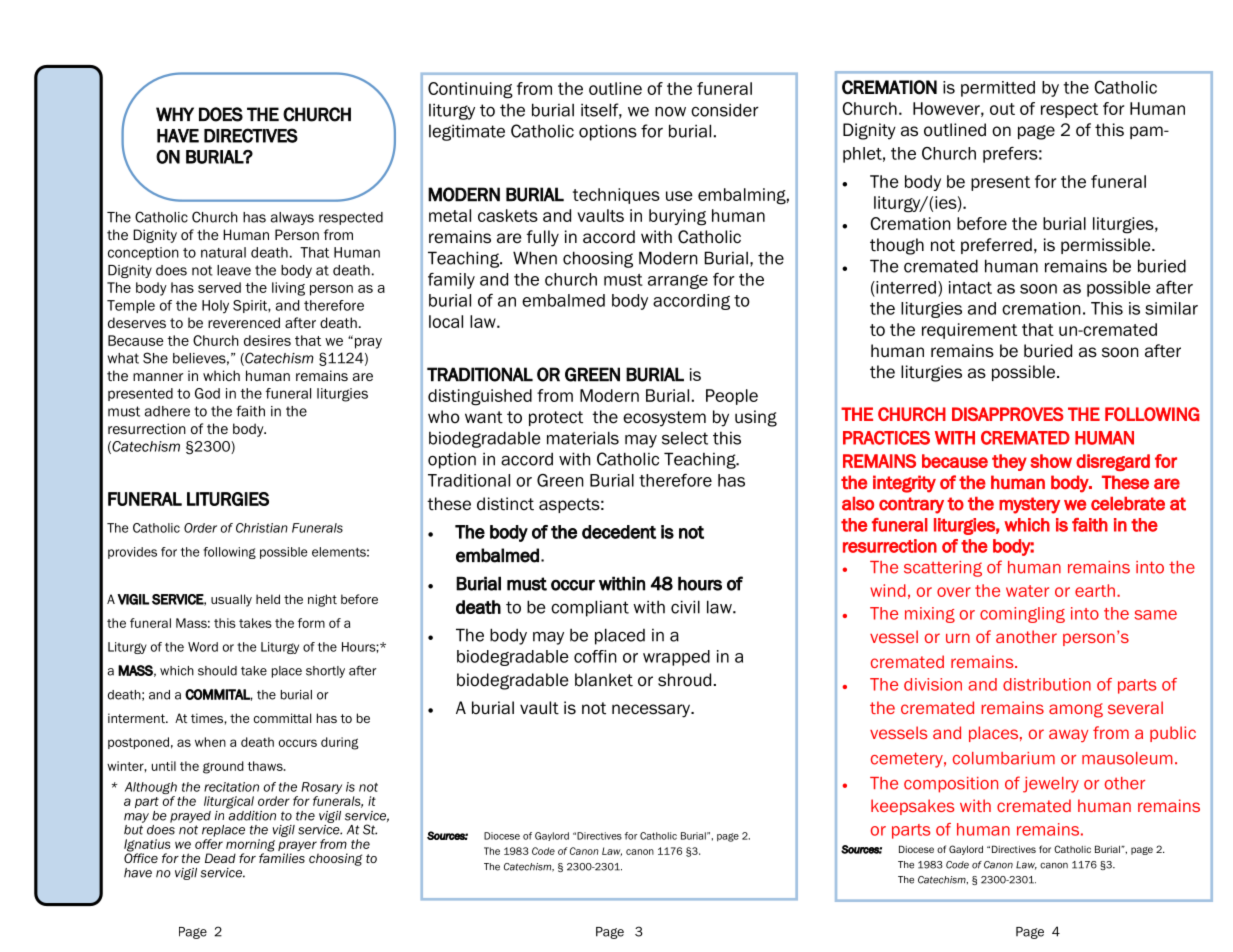 The image size is (1233, 952). Describe the element at coordinates (1051, 461) in the document. I see `show` at that location.
